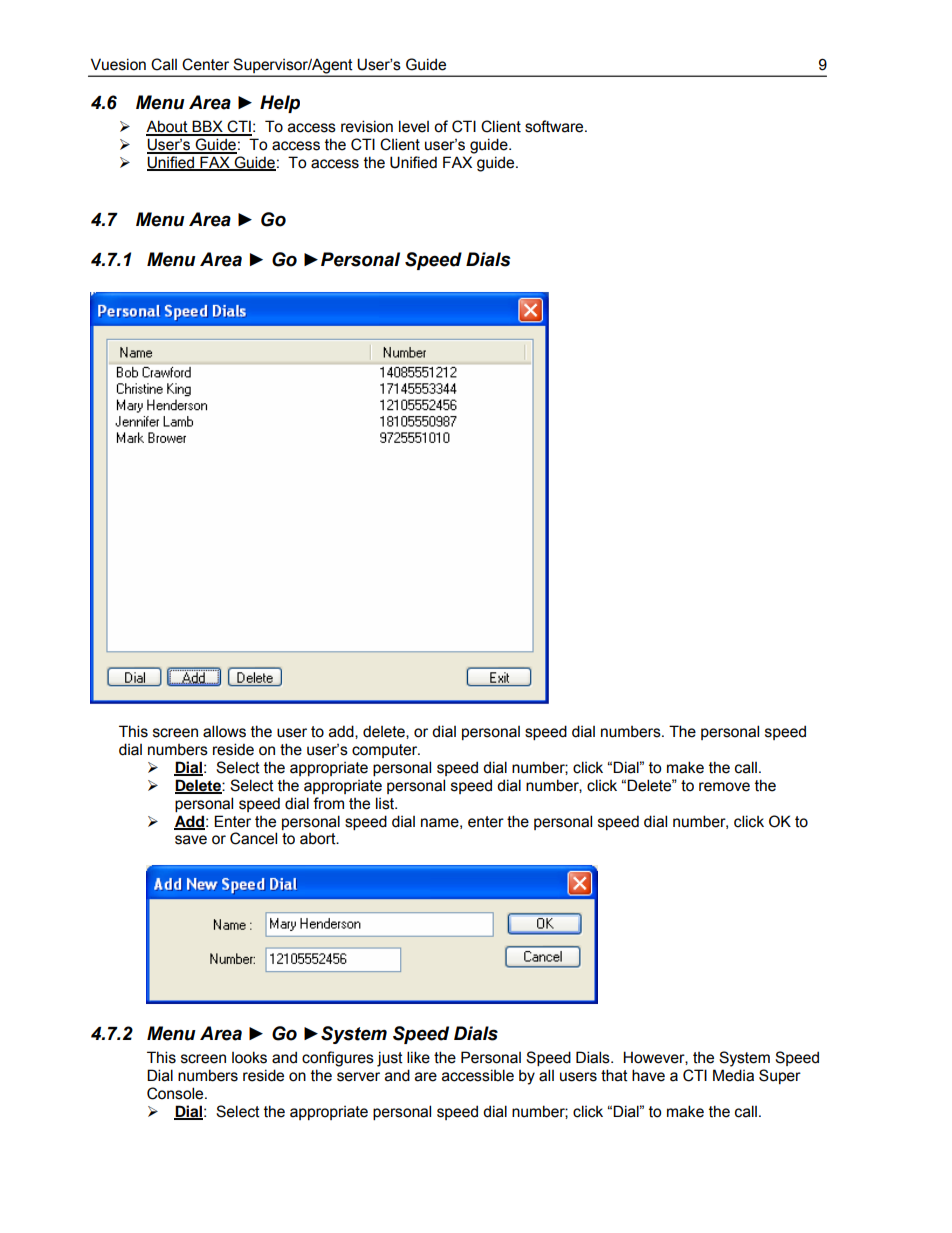 This screenshot has height=1233, width=952. I want to click on Cancel, so click(253, 838).
